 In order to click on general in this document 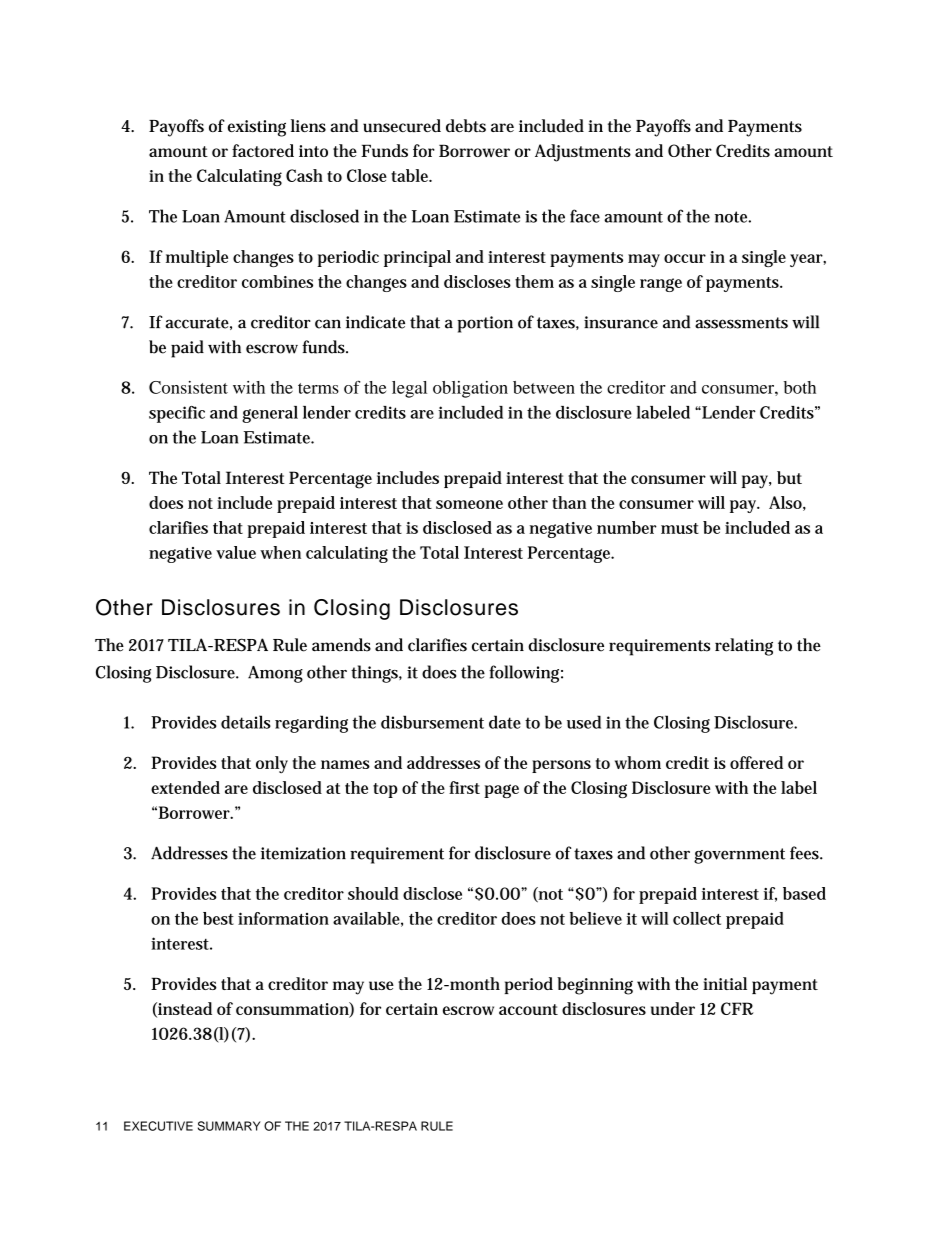, I will do `click(270, 414)`.
